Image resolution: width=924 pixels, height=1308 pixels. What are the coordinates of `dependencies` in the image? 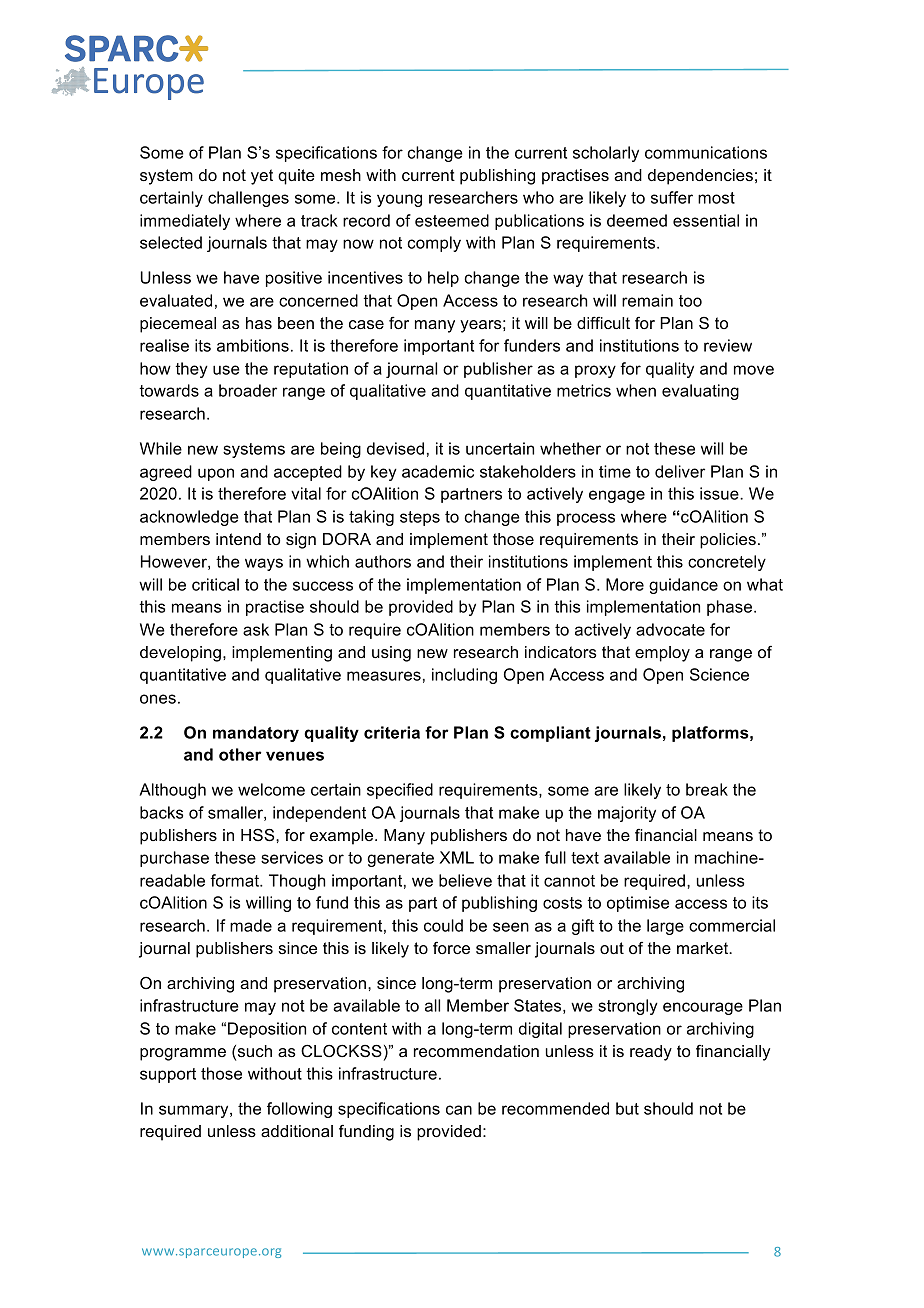 It's located at (700, 177).
